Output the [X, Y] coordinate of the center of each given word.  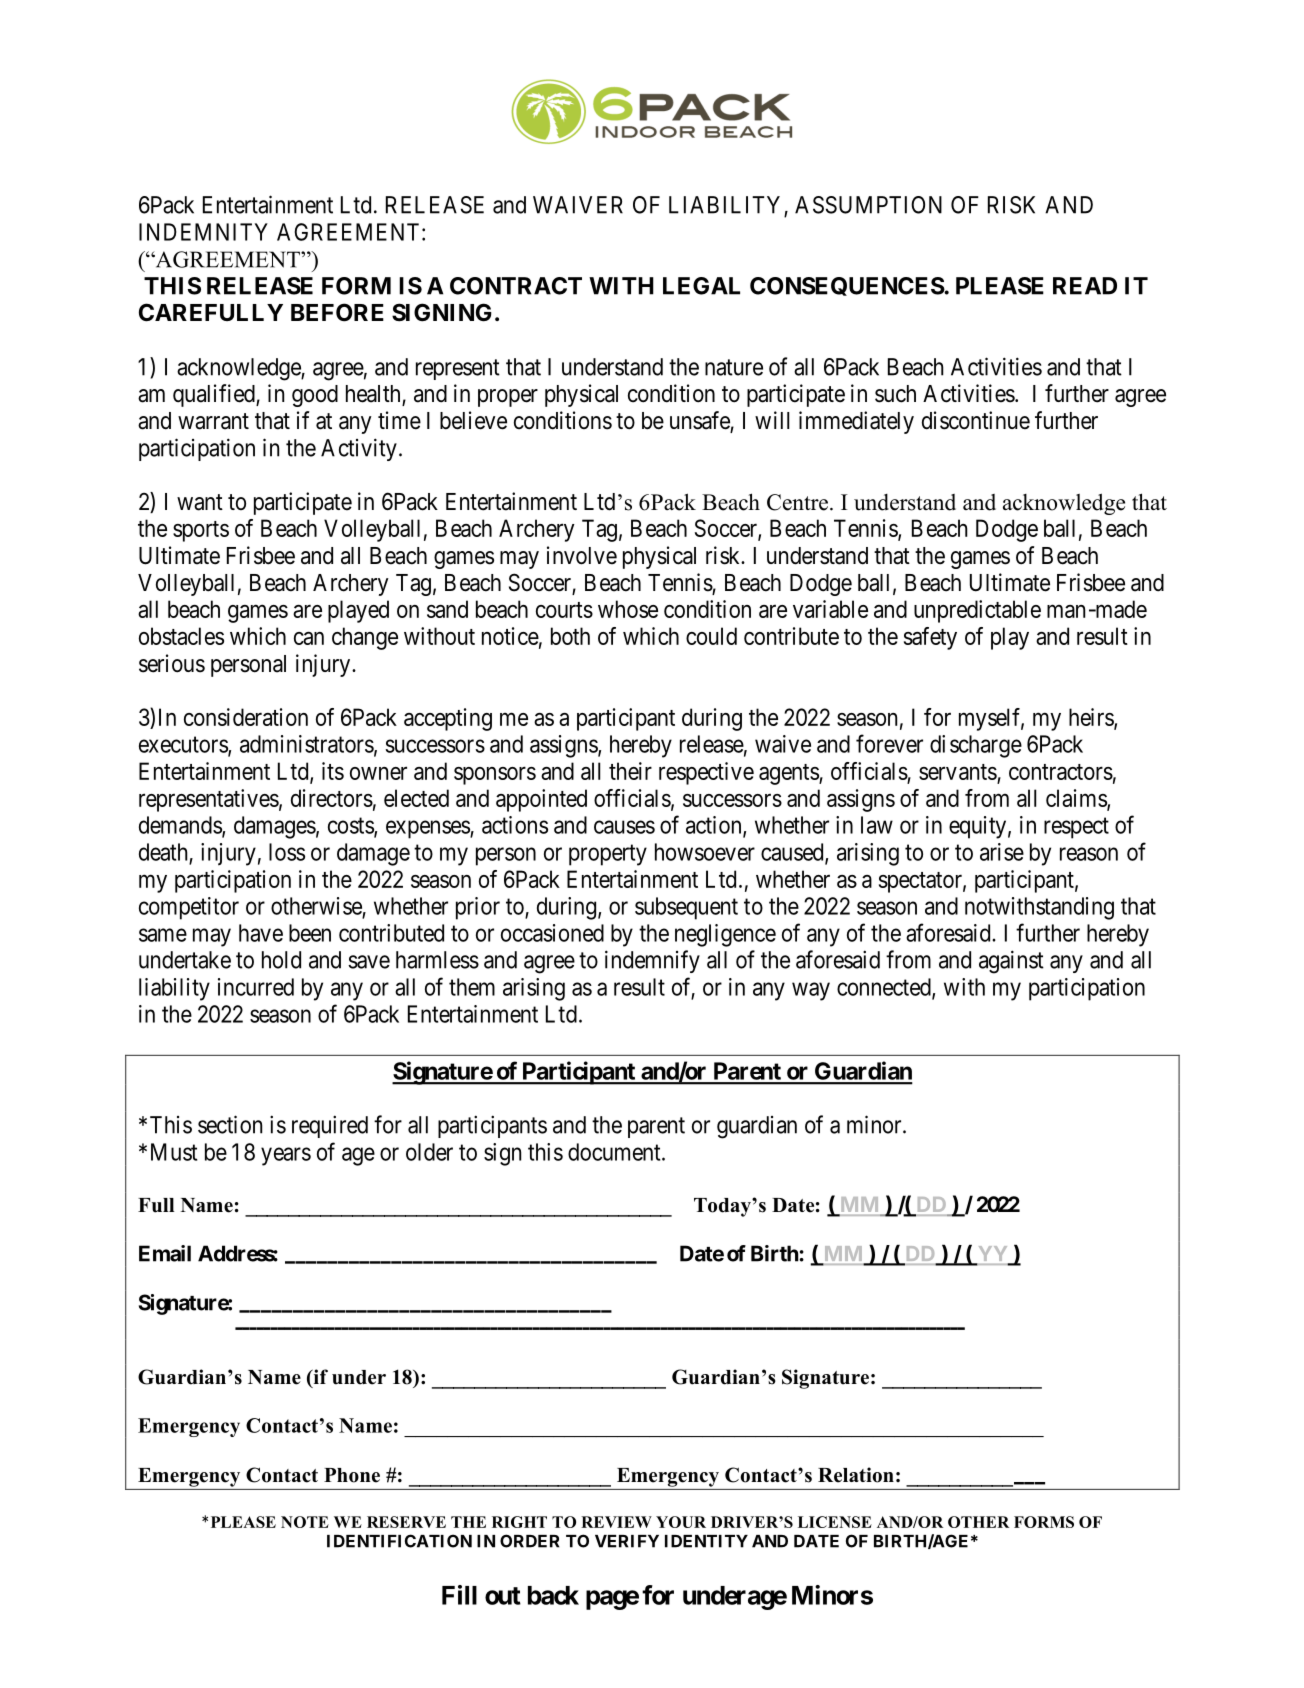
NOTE [305, 1522]
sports [201, 531]
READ [1085, 286]
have [261, 933]
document [615, 1152]
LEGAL [701, 286]
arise [1002, 852]
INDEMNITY [203, 232]
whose [628, 609]
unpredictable [977, 611]
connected [885, 988]
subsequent [686, 908]
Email [165, 1253]
